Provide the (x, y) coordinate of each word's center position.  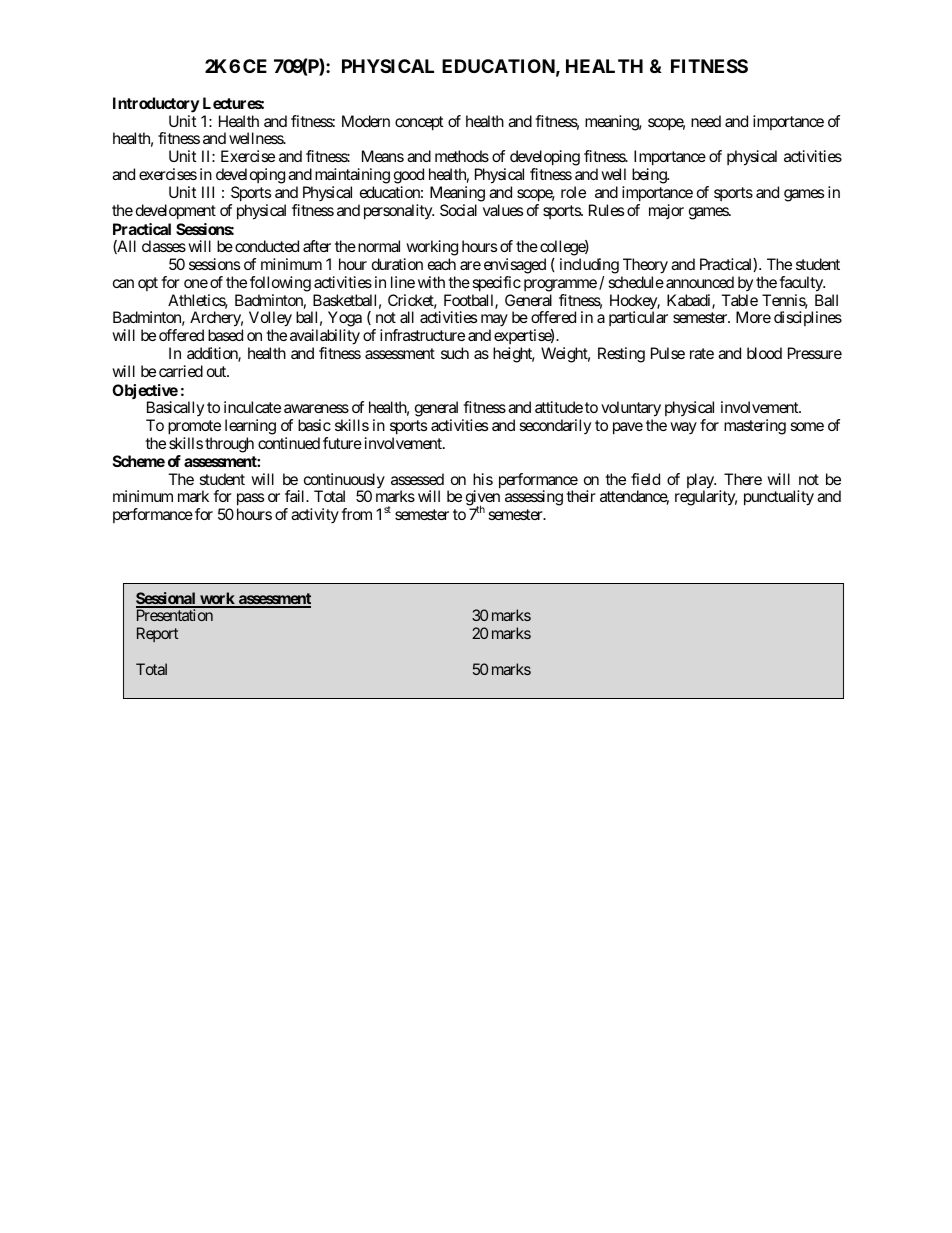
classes (164, 246)
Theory (645, 266)
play (701, 482)
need (706, 121)
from (356, 514)
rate (702, 353)
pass (250, 501)
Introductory (156, 105)
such (455, 353)
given (483, 499)
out (217, 371)
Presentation (175, 615)
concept (419, 123)
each (442, 264)
